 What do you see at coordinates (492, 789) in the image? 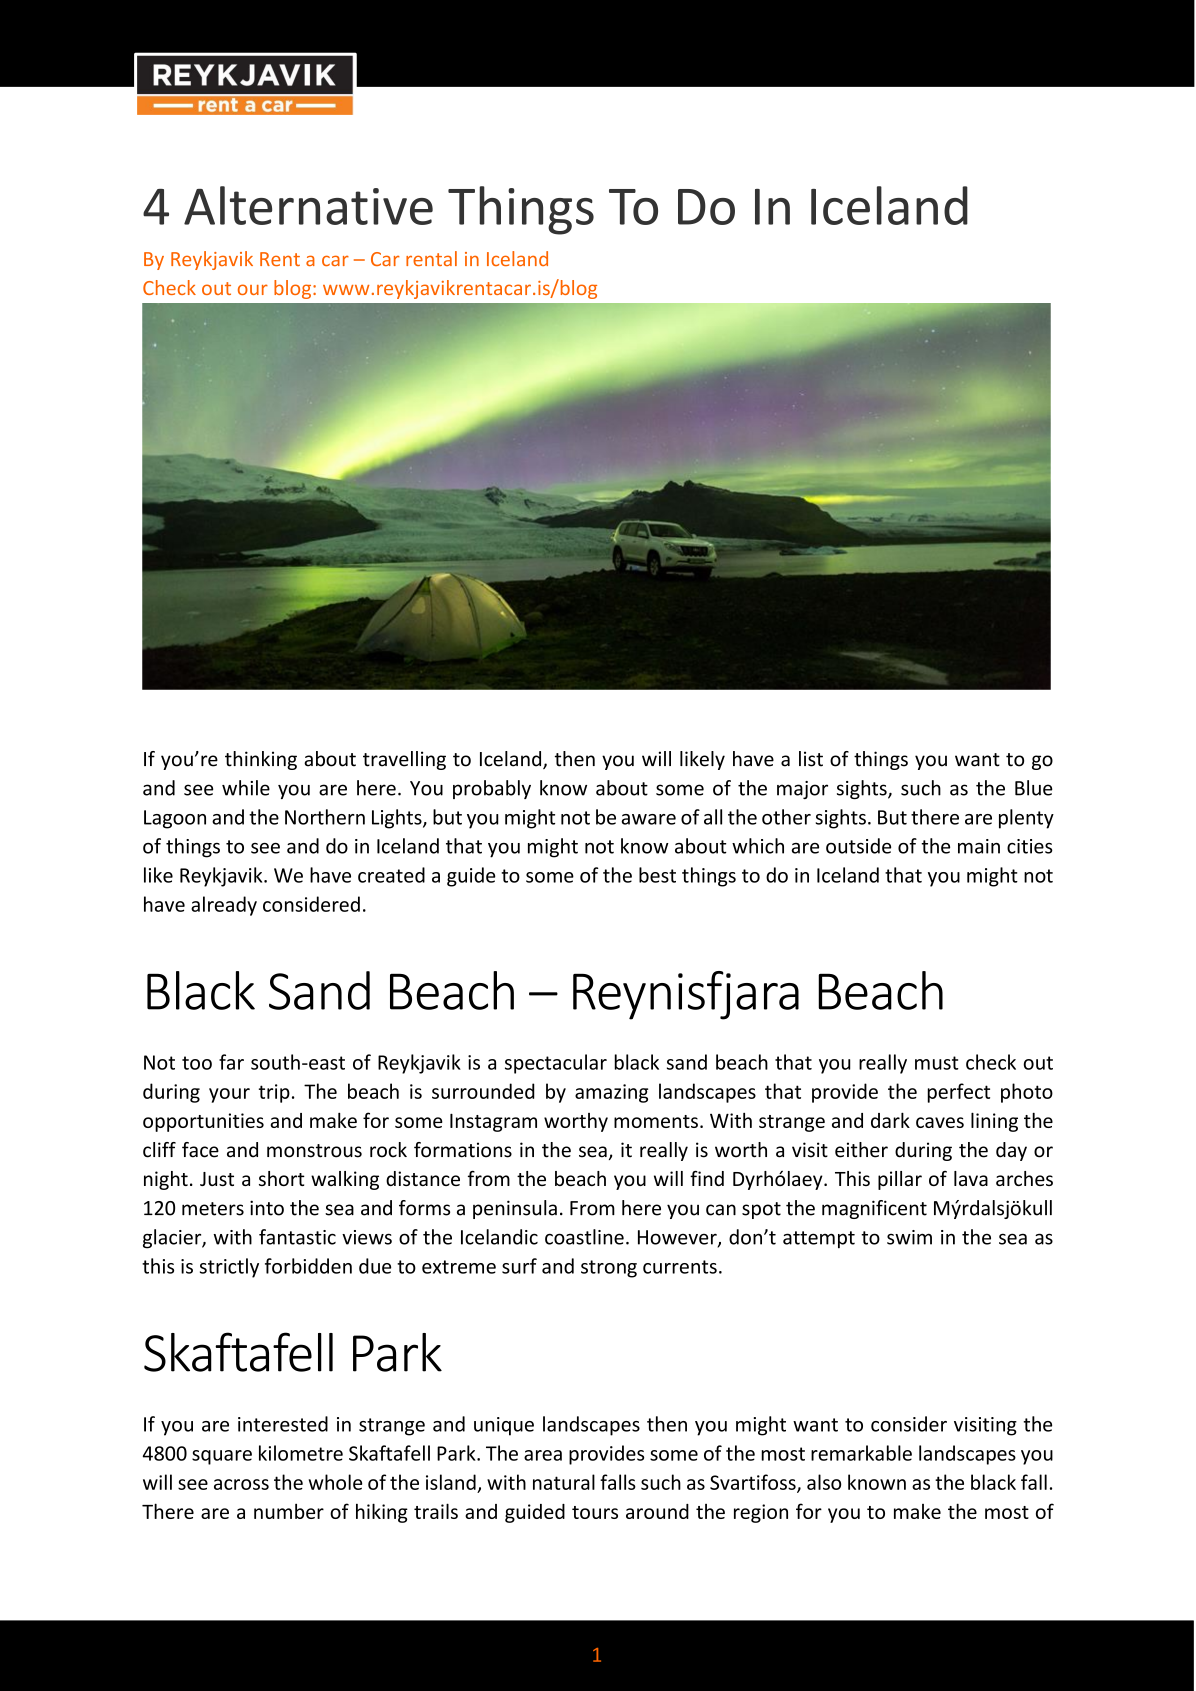
I see `probably` at bounding box center [492, 789].
